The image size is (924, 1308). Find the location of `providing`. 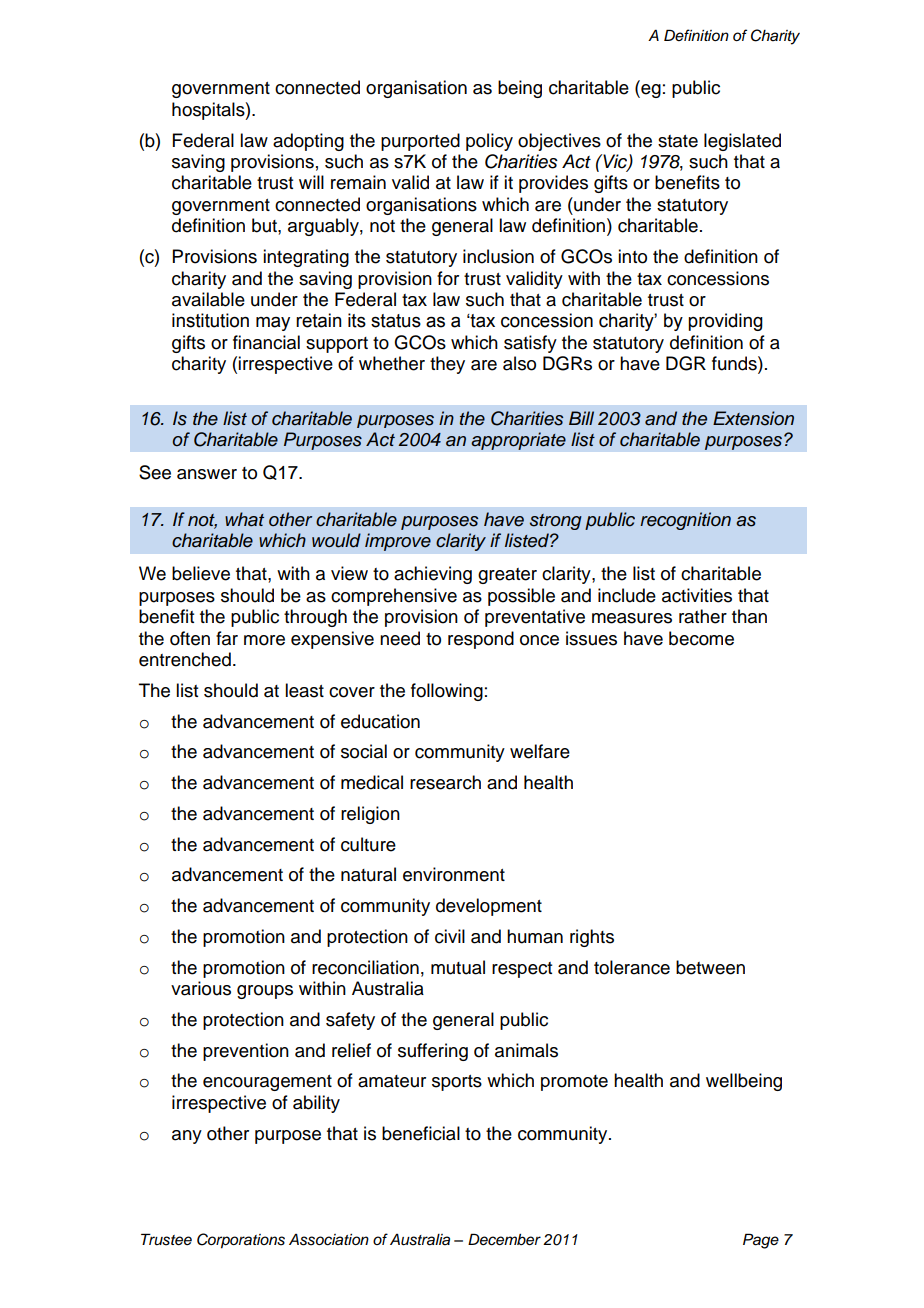

providing is located at coordinates (725, 322).
